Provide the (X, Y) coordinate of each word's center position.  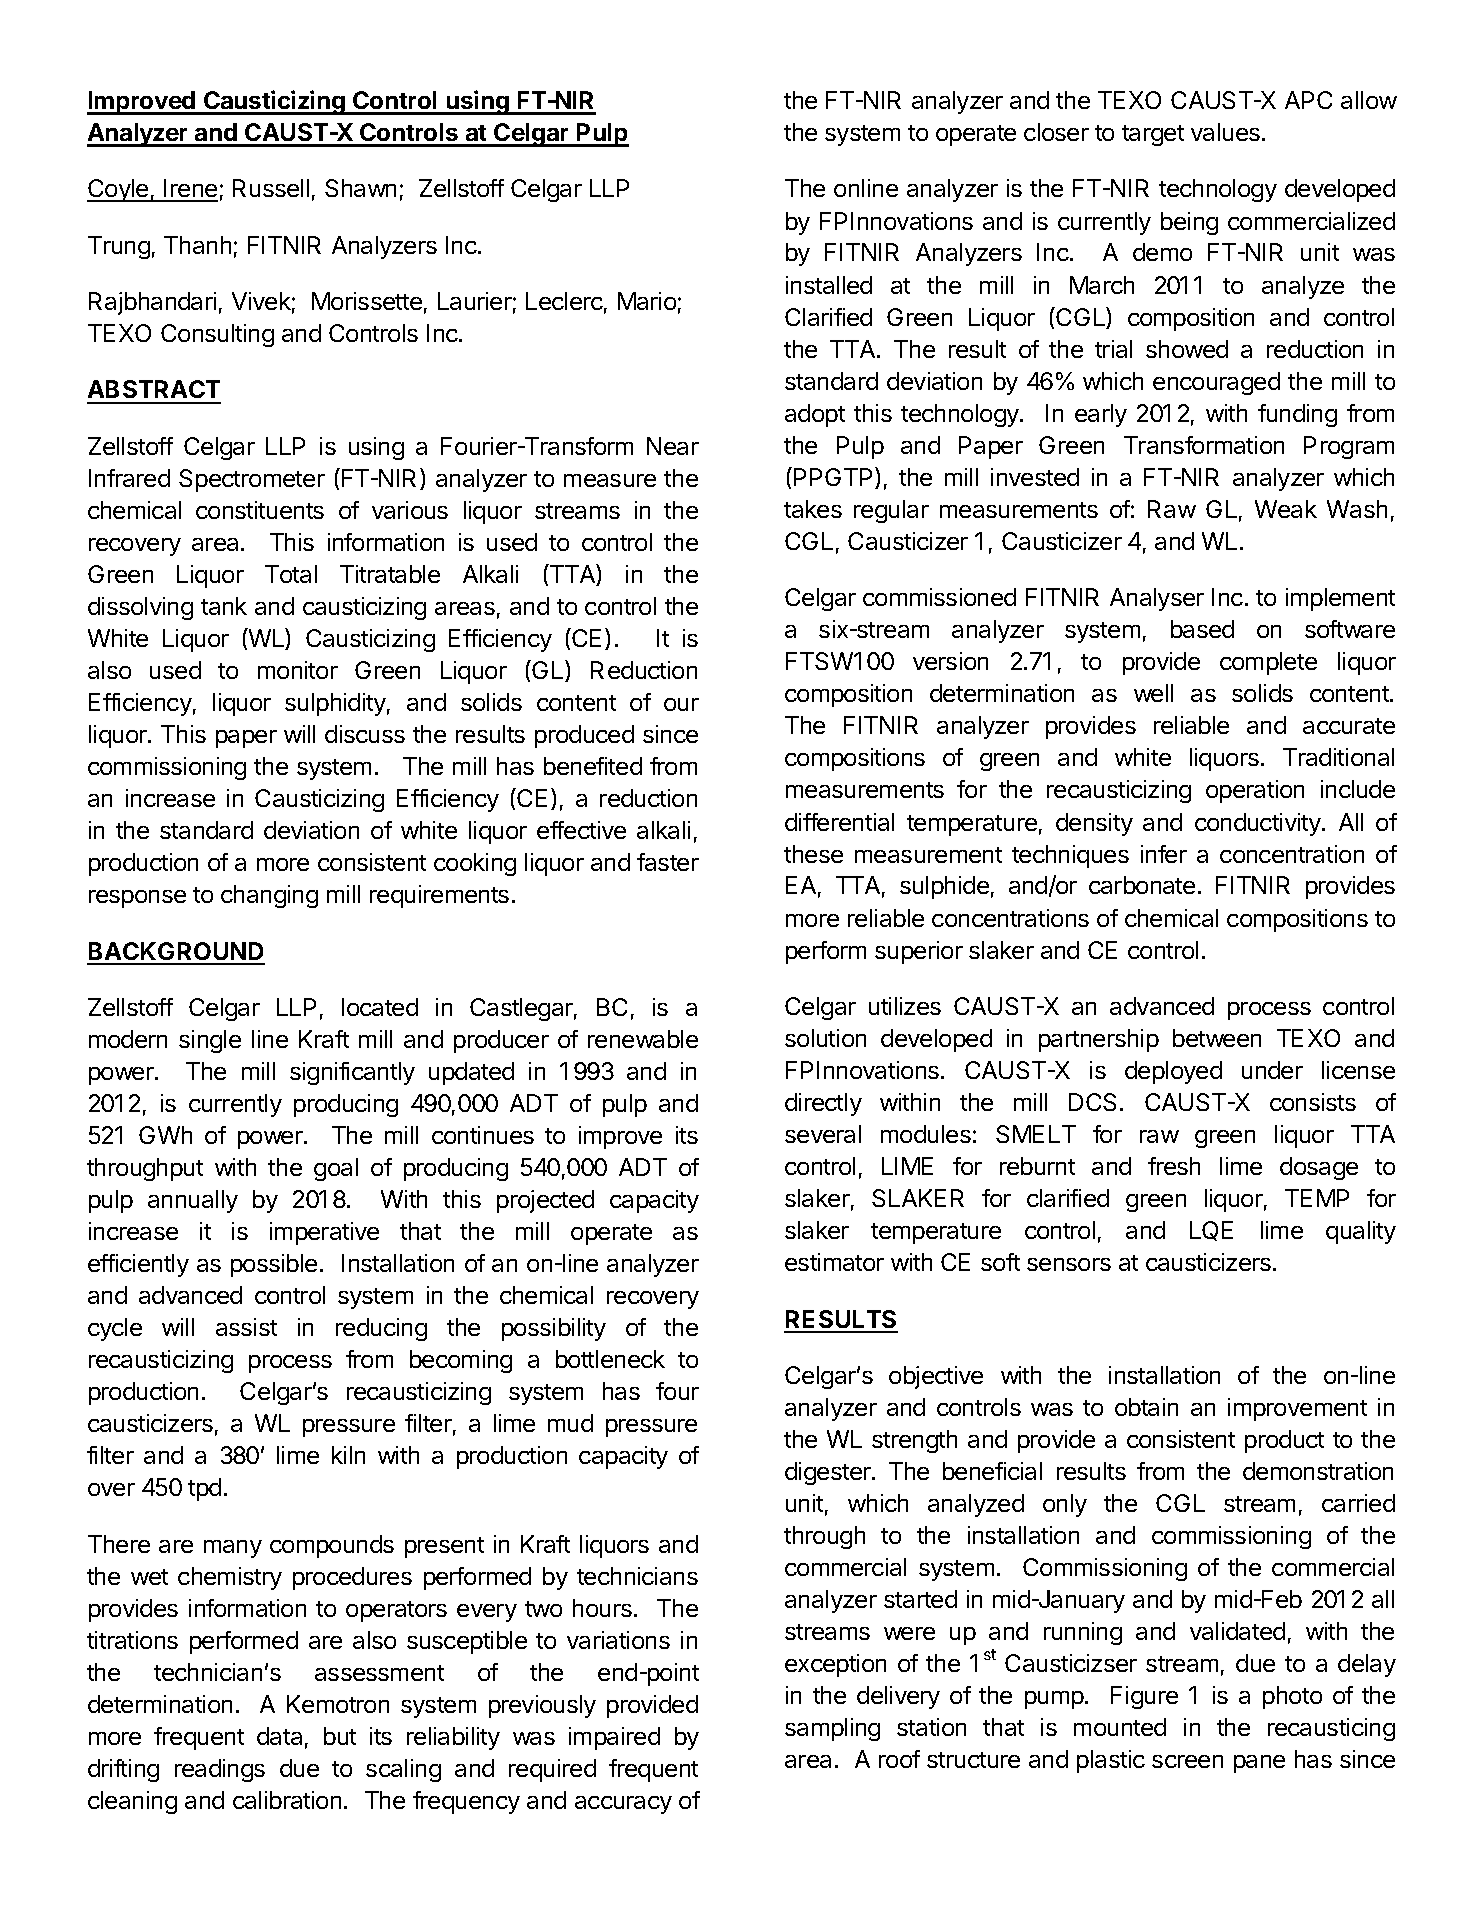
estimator (834, 1262)
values (1225, 132)
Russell (271, 188)
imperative (324, 1233)
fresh (1174, 1166)
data (279, 1736)
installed (829, 285)
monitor (298, 670)
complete (1268, 663)
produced (584, 736)
